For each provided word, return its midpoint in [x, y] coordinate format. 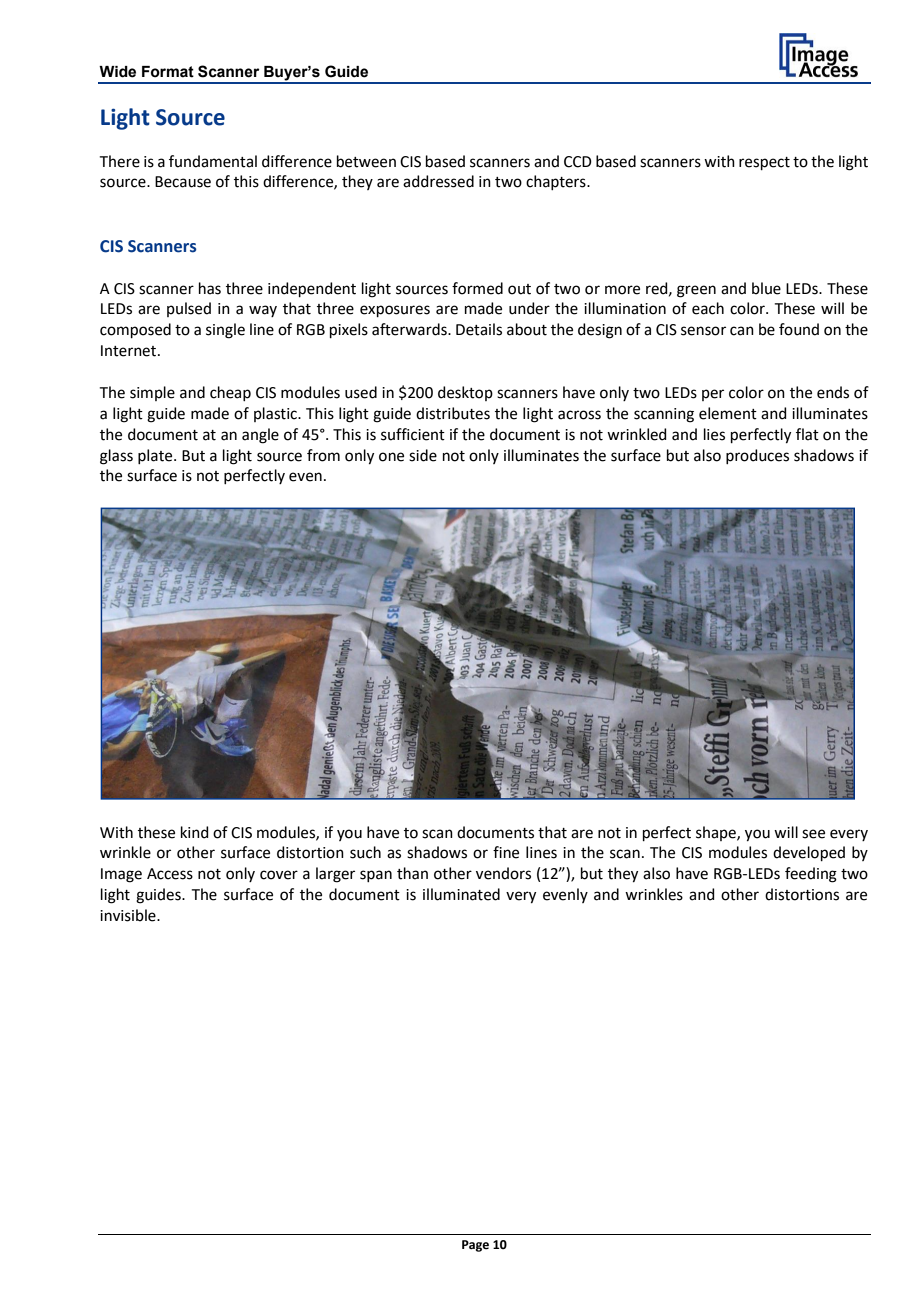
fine [506, 852]
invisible [129, 915]
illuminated [461, 894]
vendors [503, 873]
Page [475, 1246]
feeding [811, 875]
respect [764, 163]
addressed [438, 181]
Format [168, 72]
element [728, 413]
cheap [230, 393]
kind [195, 832]
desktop [465, 393]
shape [717, 833]
